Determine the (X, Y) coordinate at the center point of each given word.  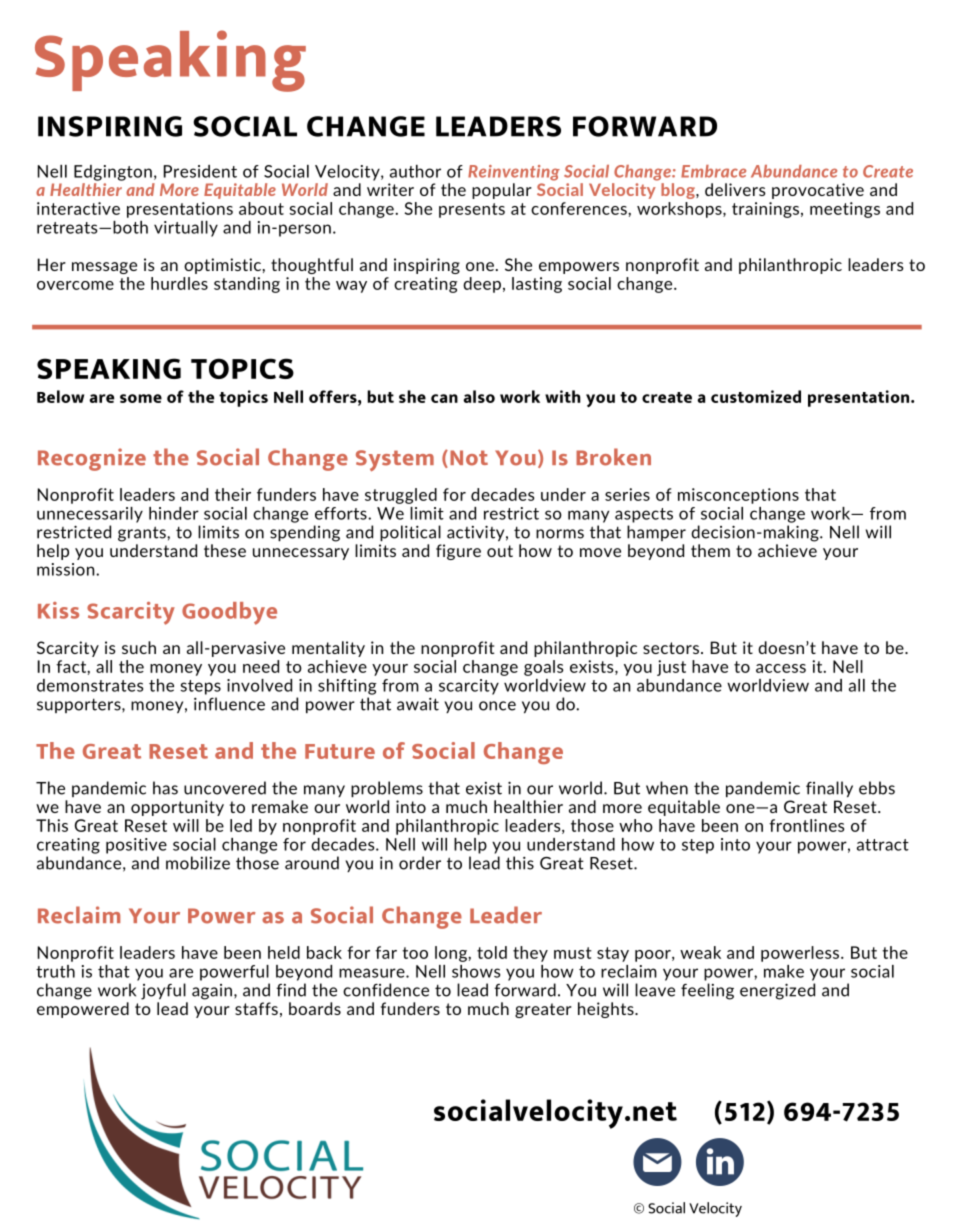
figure (458, 552)
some (141, 398)
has (165, 788)
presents (472, 210)
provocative (818, 191)
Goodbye (229, 613)
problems (387, 789)
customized (756, 396)
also (479, 396)
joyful (163, 991)
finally (829, 789)
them (710, 550)
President (200, 171)
